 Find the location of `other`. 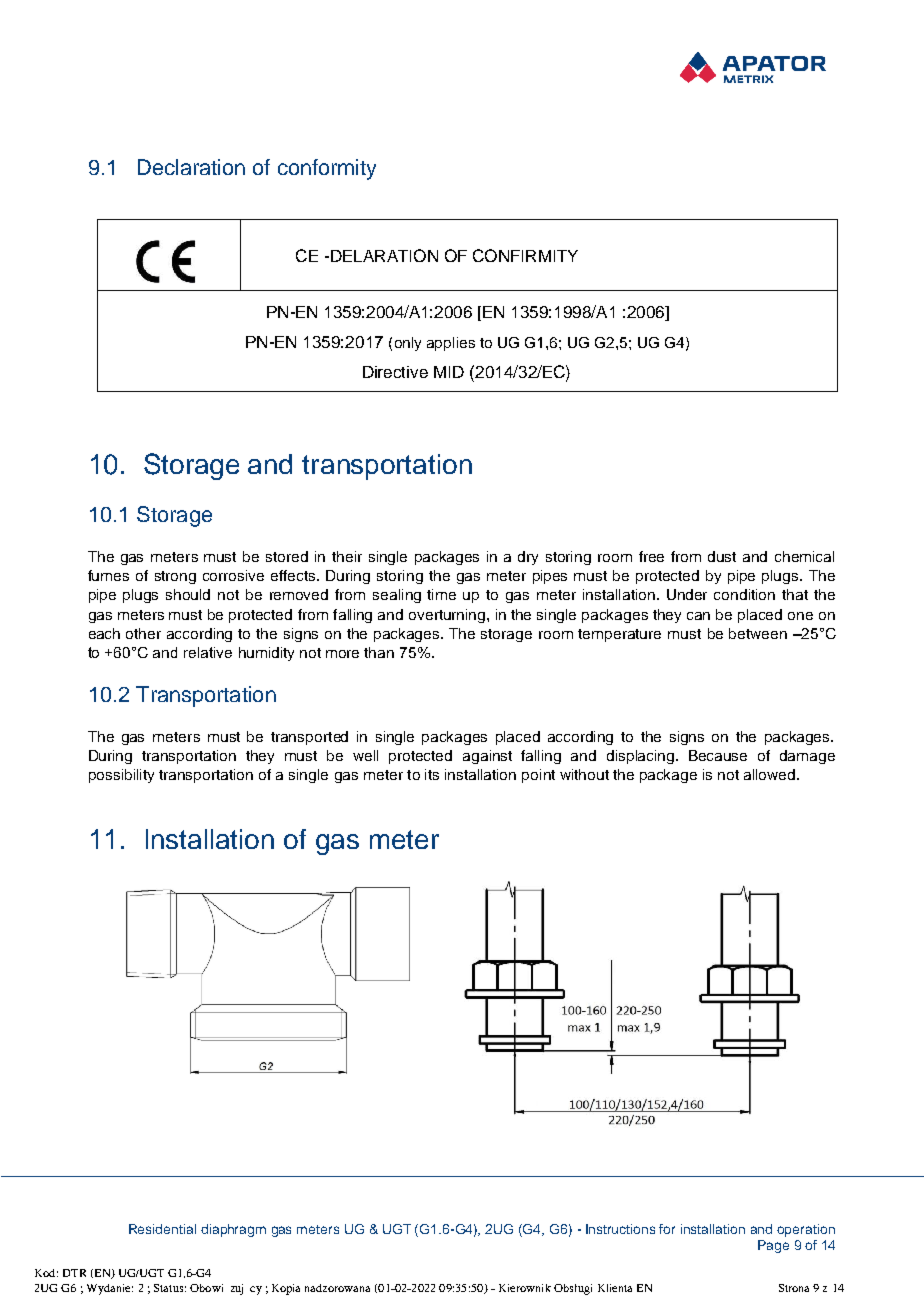

other is located at coordinates (143, 633).
